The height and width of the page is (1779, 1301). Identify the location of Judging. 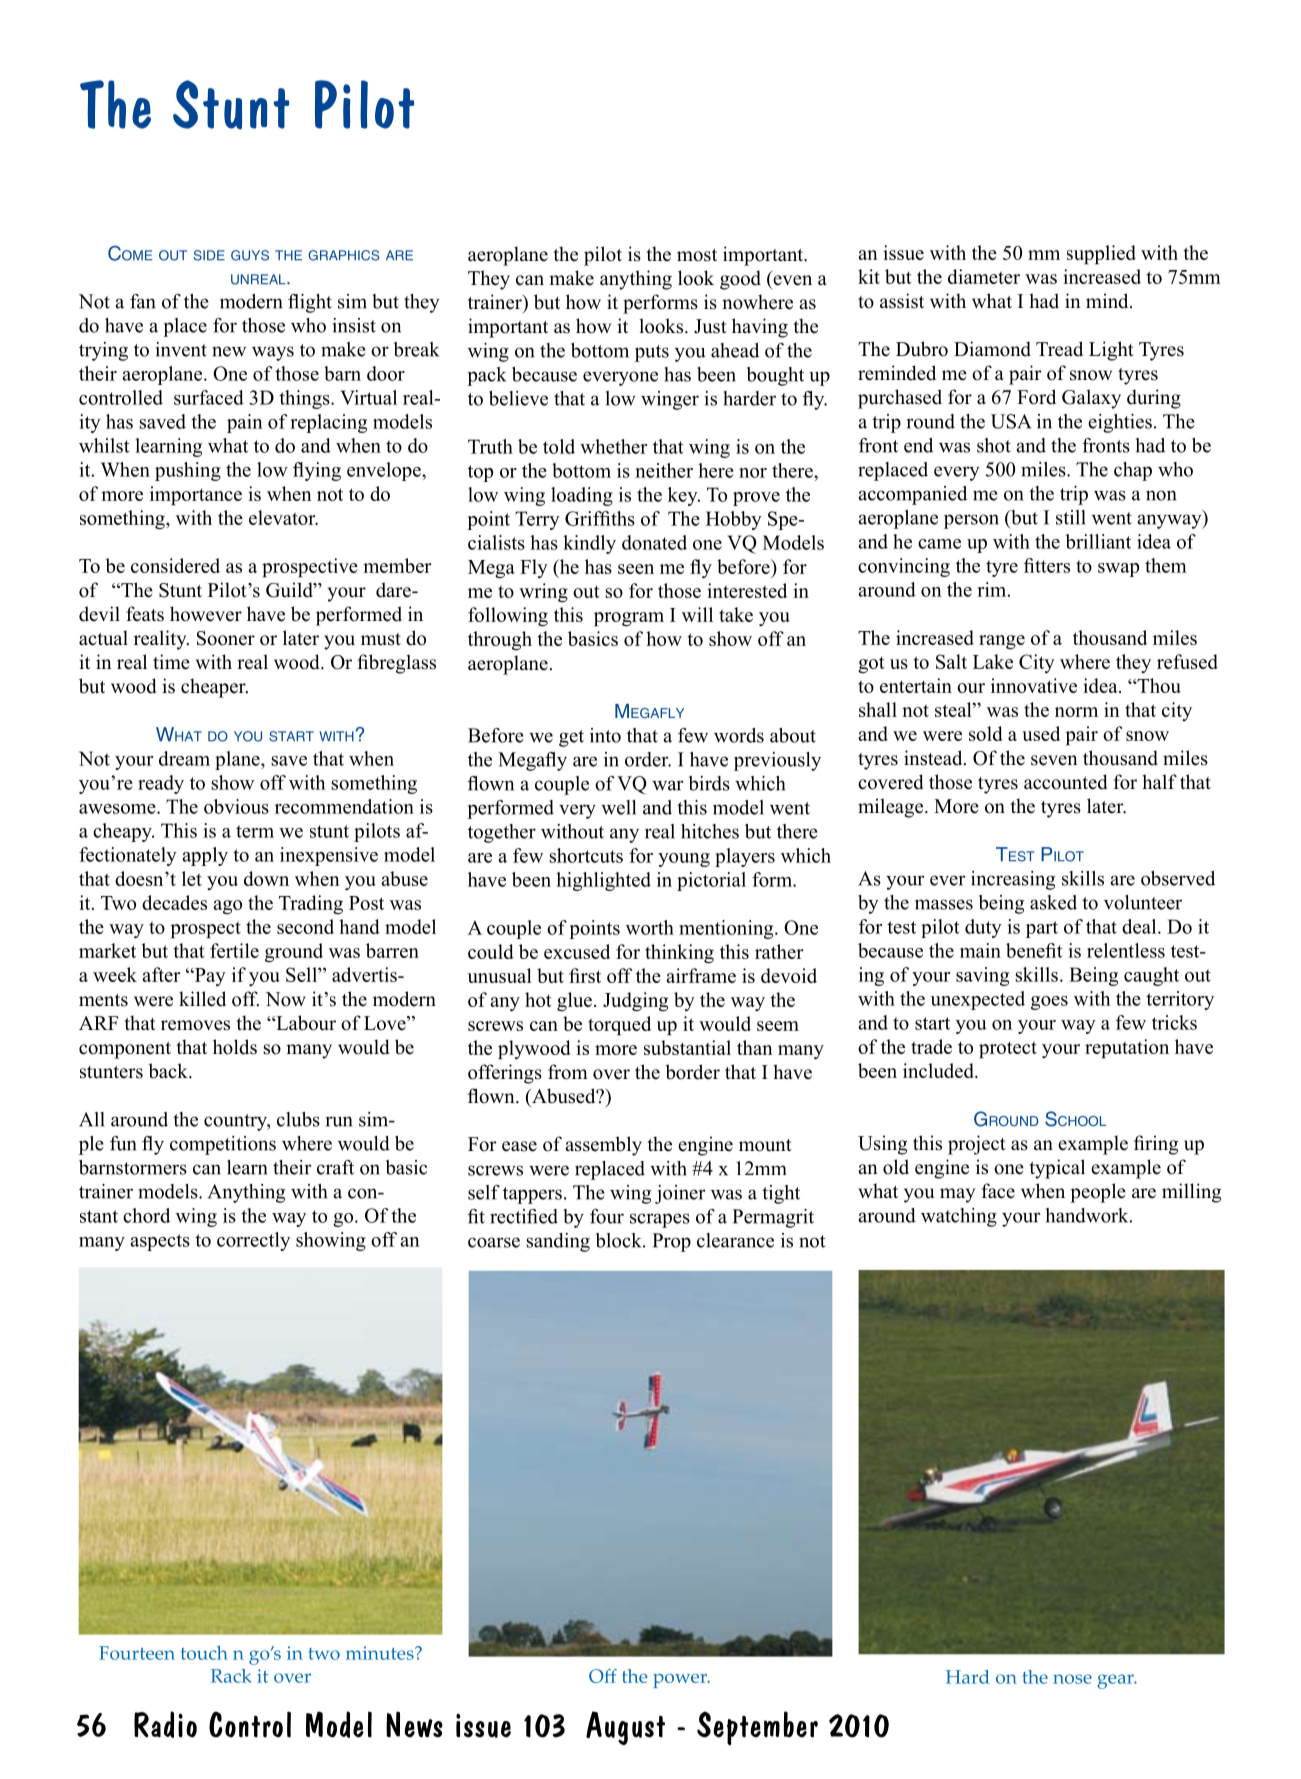
(635, 1002).
